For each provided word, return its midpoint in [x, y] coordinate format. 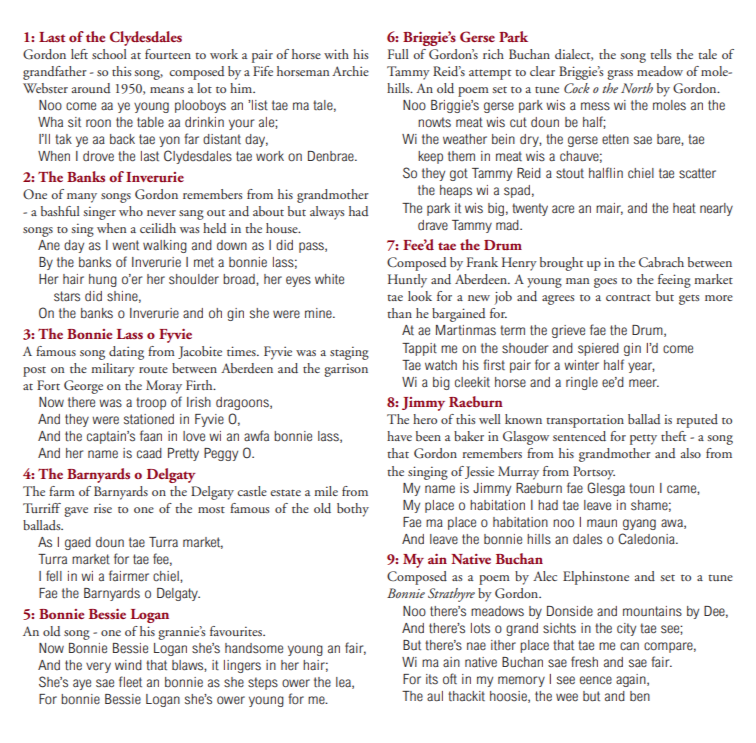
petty [643, 439]
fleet [130, 681]
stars [67, 296]
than [399, 313]
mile [326, 491]
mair [609, 209]
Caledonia [647, 539]
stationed [149, 419]
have [399, 436]
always [327, 213]
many [82, 198]
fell [54, 575]
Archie [350, 71]
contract [628, 297]
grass [620, 75]
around [91, 88]
